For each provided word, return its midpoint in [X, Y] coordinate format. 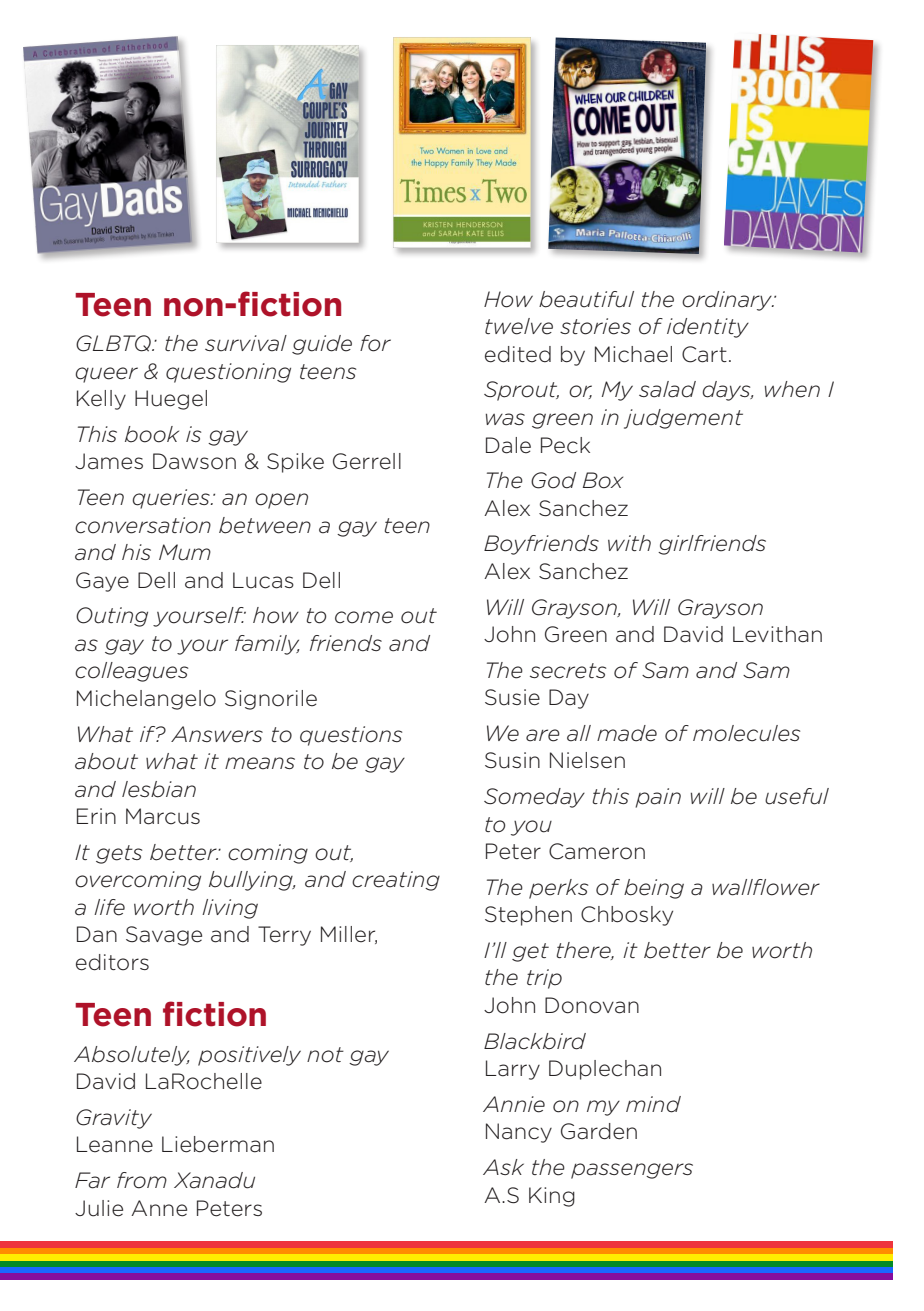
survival [246, 343]
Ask [503, 1167]
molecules [746, 733]
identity [708, 328]
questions [351, 736]
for [375, 343]
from [142, 1180]
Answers [217, 734]
